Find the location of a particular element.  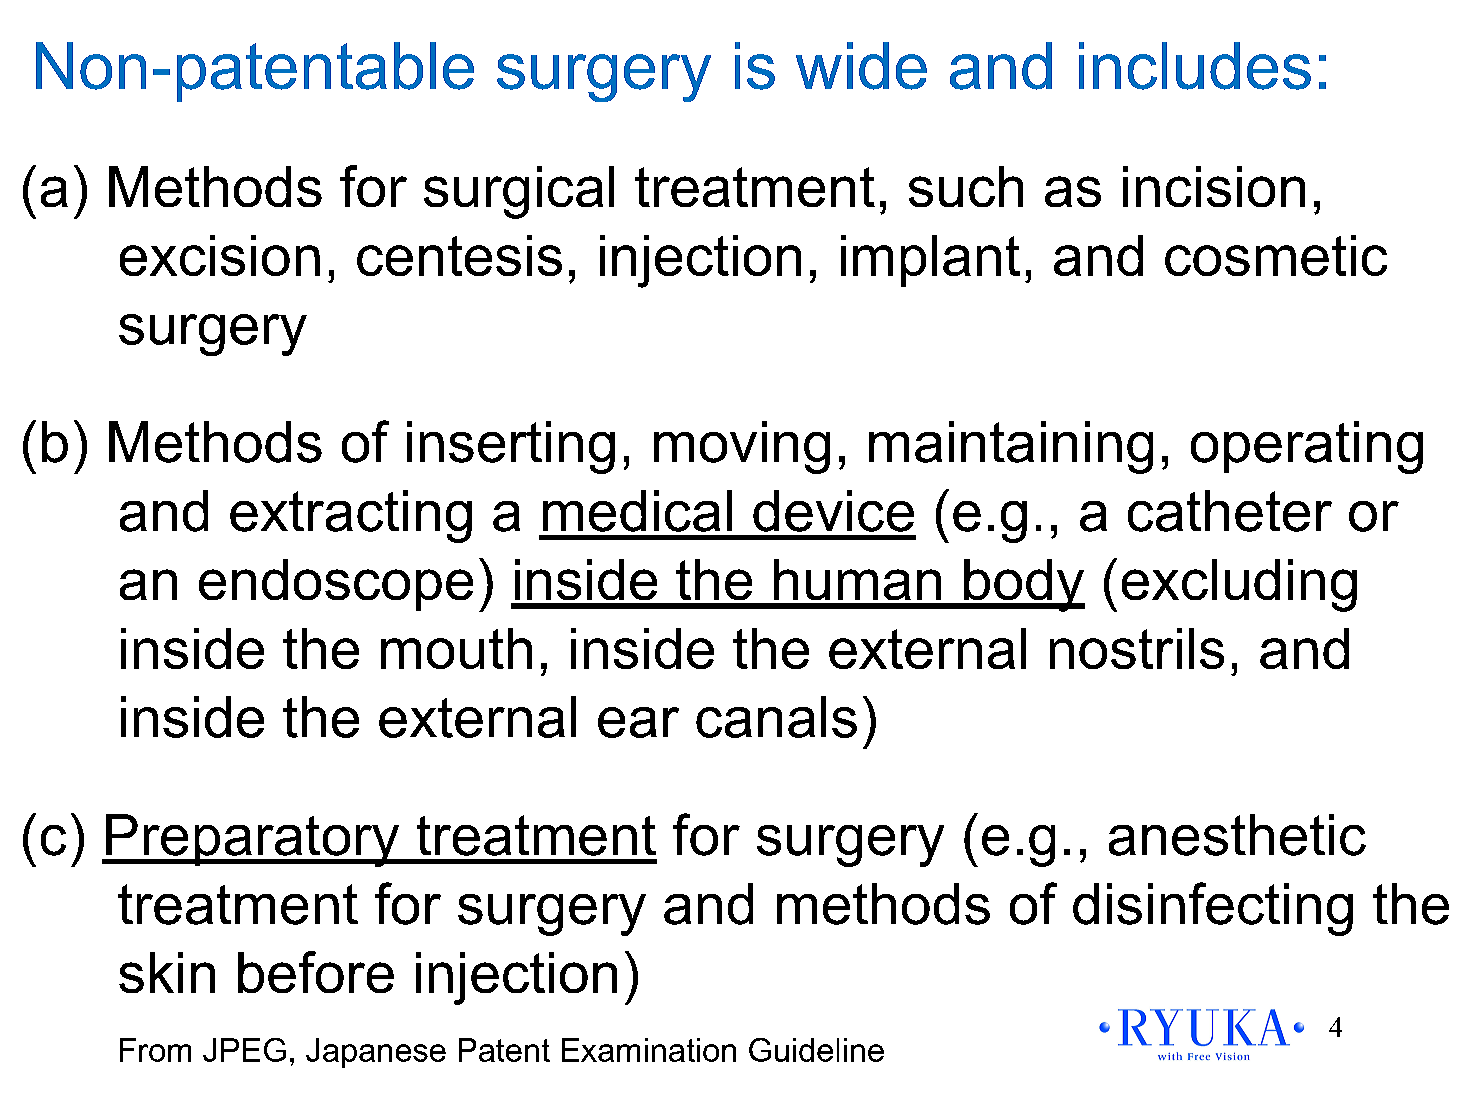

canals is located at coordinates (776, 717).
